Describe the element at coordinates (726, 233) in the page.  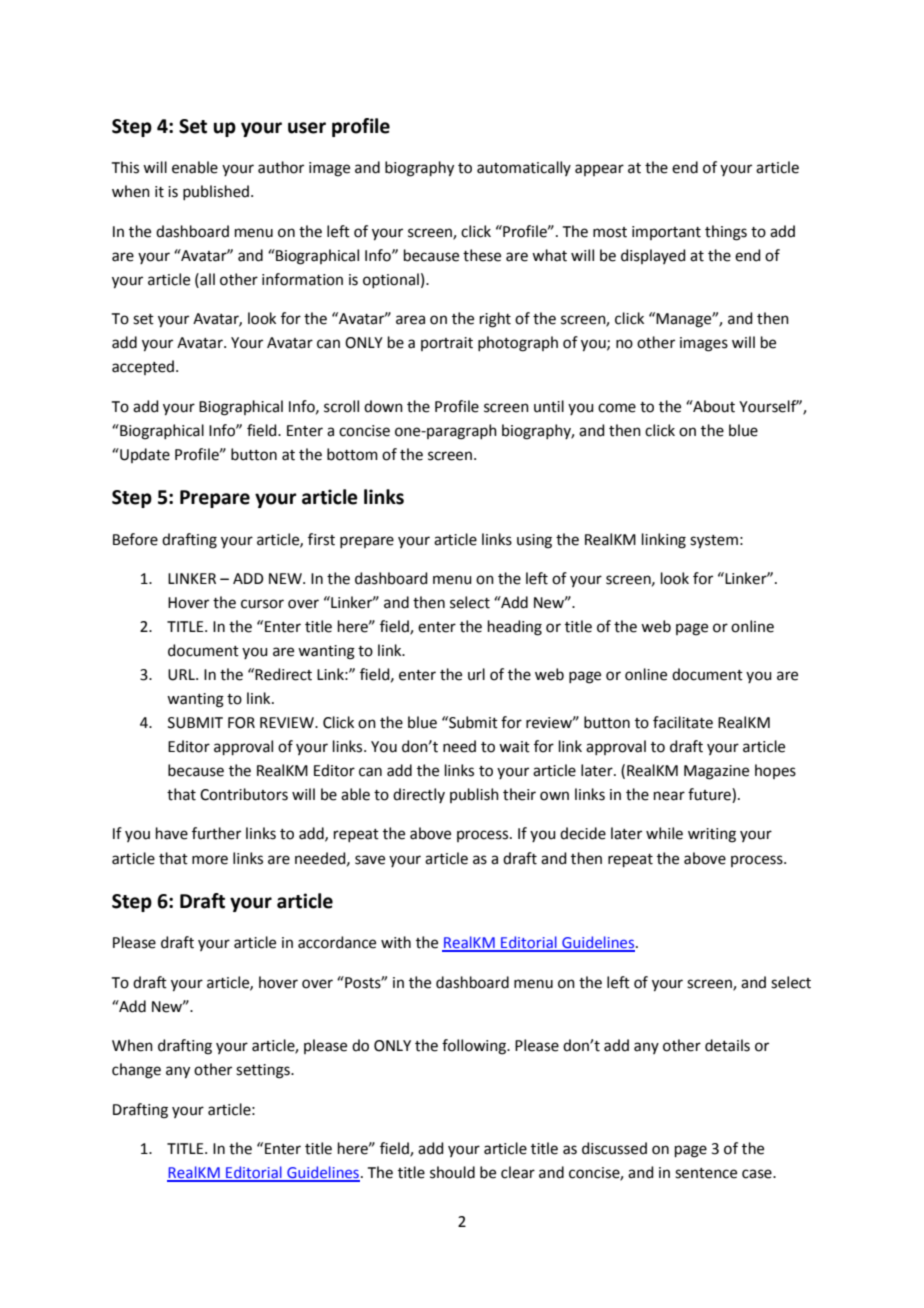
I see `things` at that location.
